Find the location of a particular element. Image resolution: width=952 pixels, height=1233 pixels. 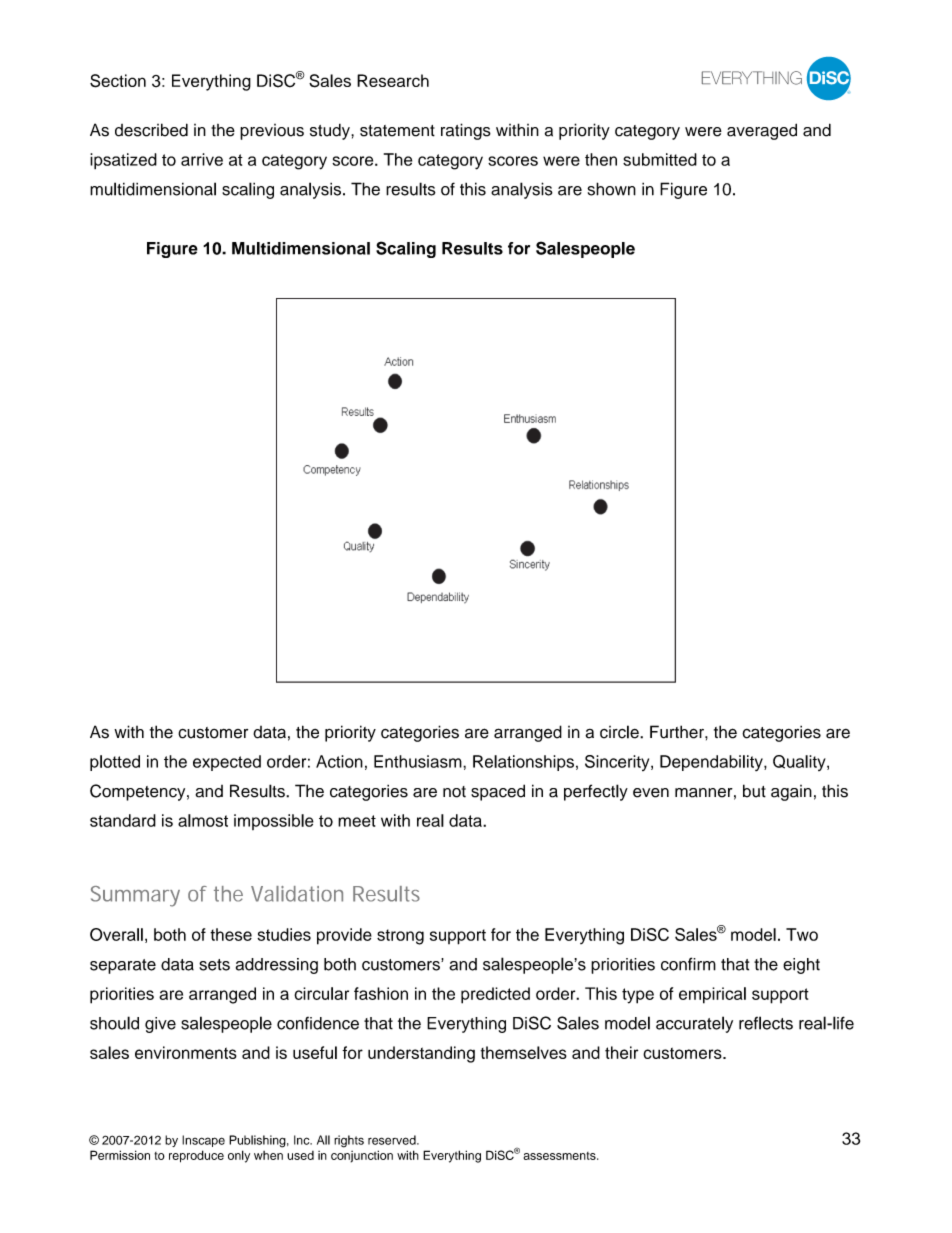

reserved is located at coordinates (393, 1140).
